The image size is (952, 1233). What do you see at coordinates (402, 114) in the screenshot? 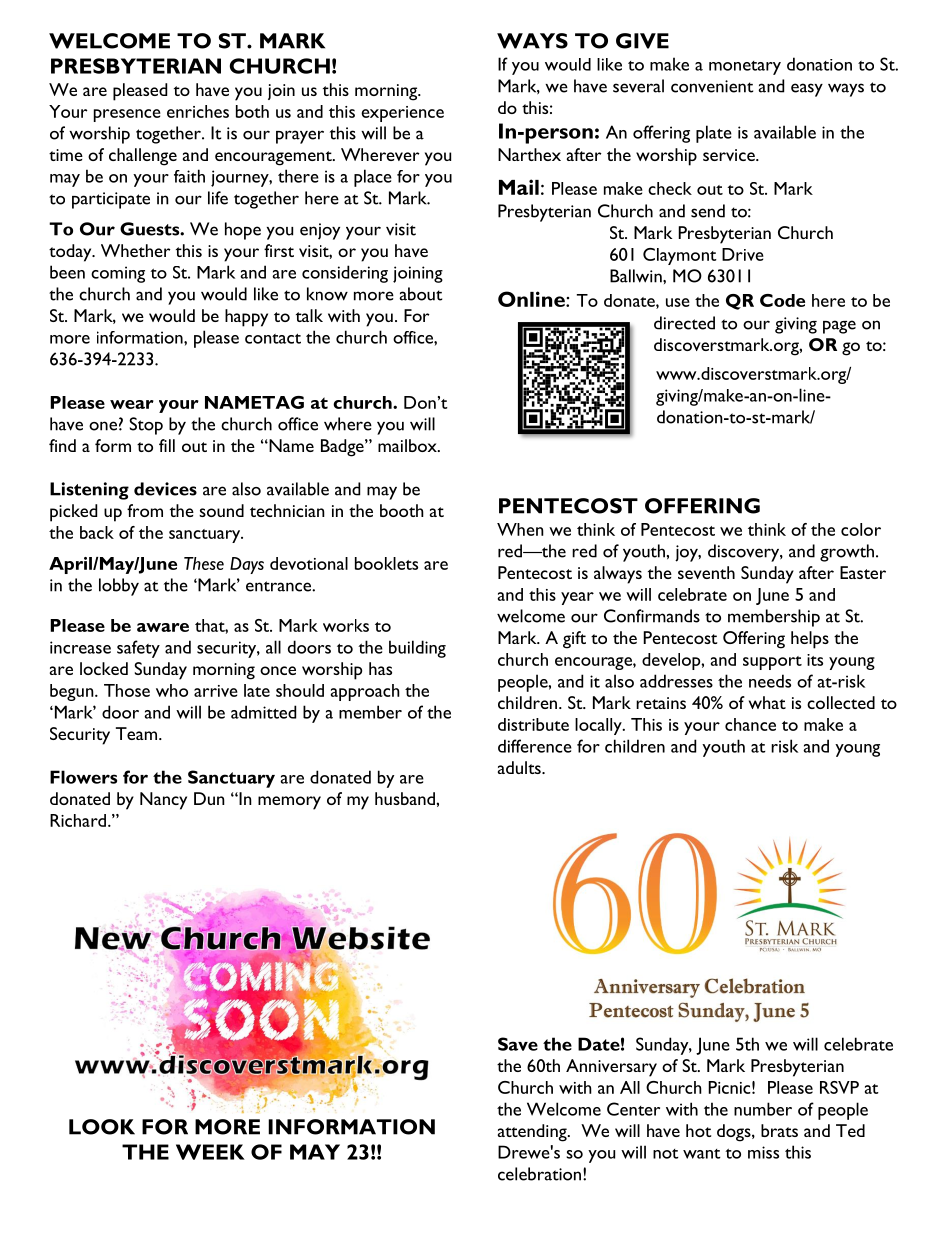
I see `experience` at bounding box center [402, 114].
